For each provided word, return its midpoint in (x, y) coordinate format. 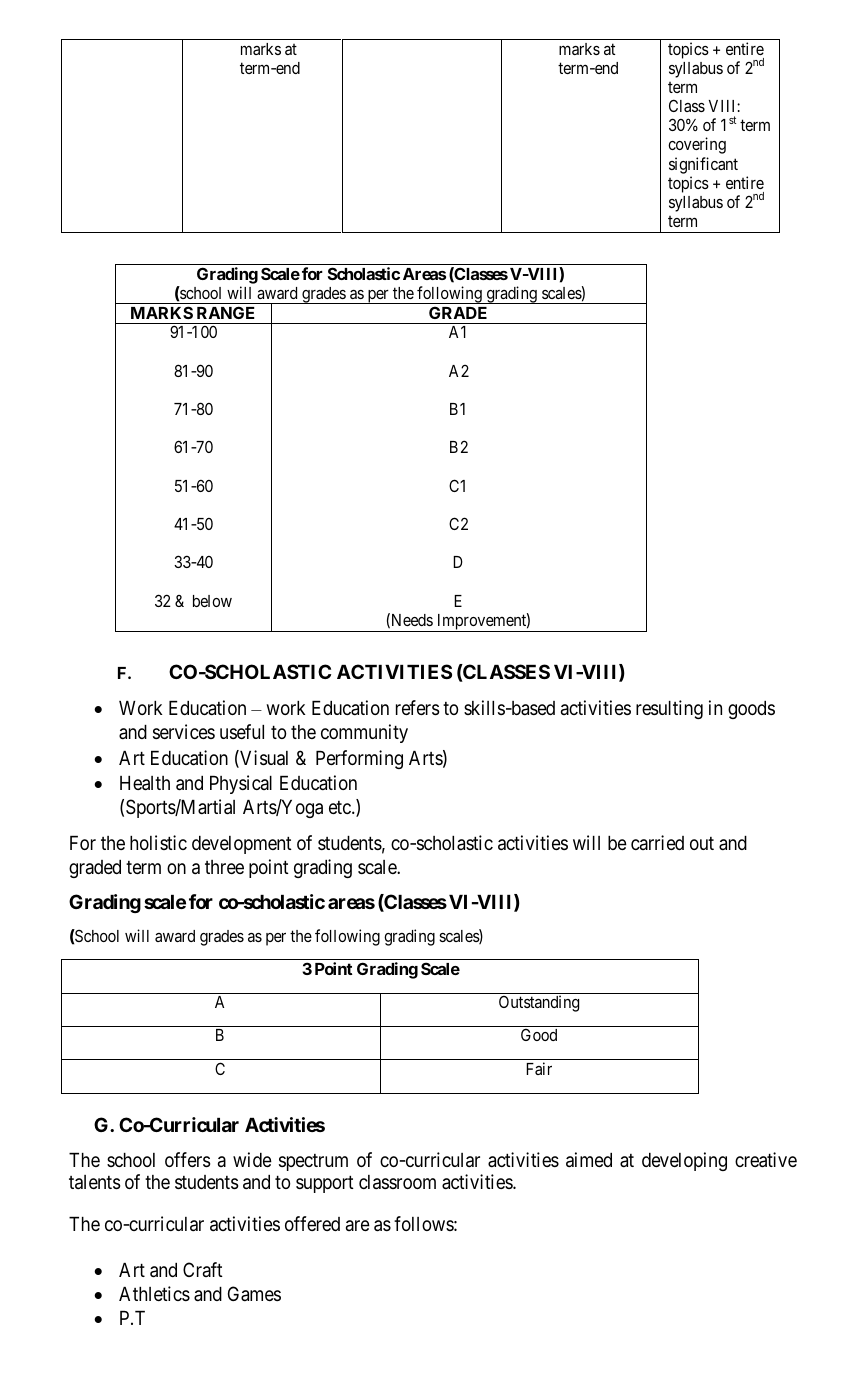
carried (657, 842)
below (212, 601)
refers (417, 707)
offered (312, 1223)
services (184, 731)
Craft (203, 1269)
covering (697, 145)
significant (703, 165)
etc (341, 807)
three (224, 867)
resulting (669, 709)
